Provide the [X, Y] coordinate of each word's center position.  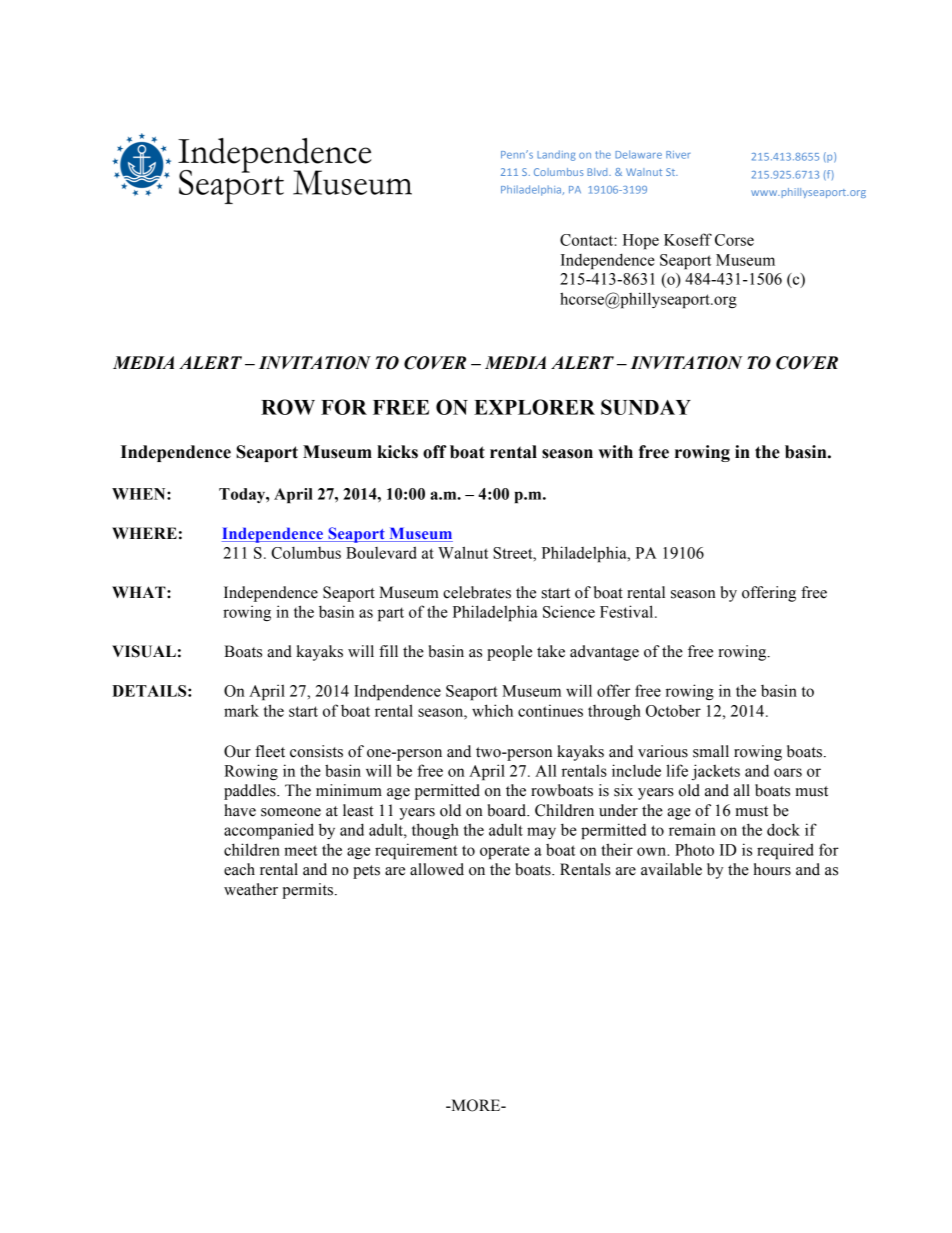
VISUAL [144, 651]
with [615, 452]
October [673, 710]
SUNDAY [646, 407]
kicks [397, 452]
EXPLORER [534, 407]
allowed [437, 869]
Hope [641, 242]
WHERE [144, 533]
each [239, 869]
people [509, 653]
